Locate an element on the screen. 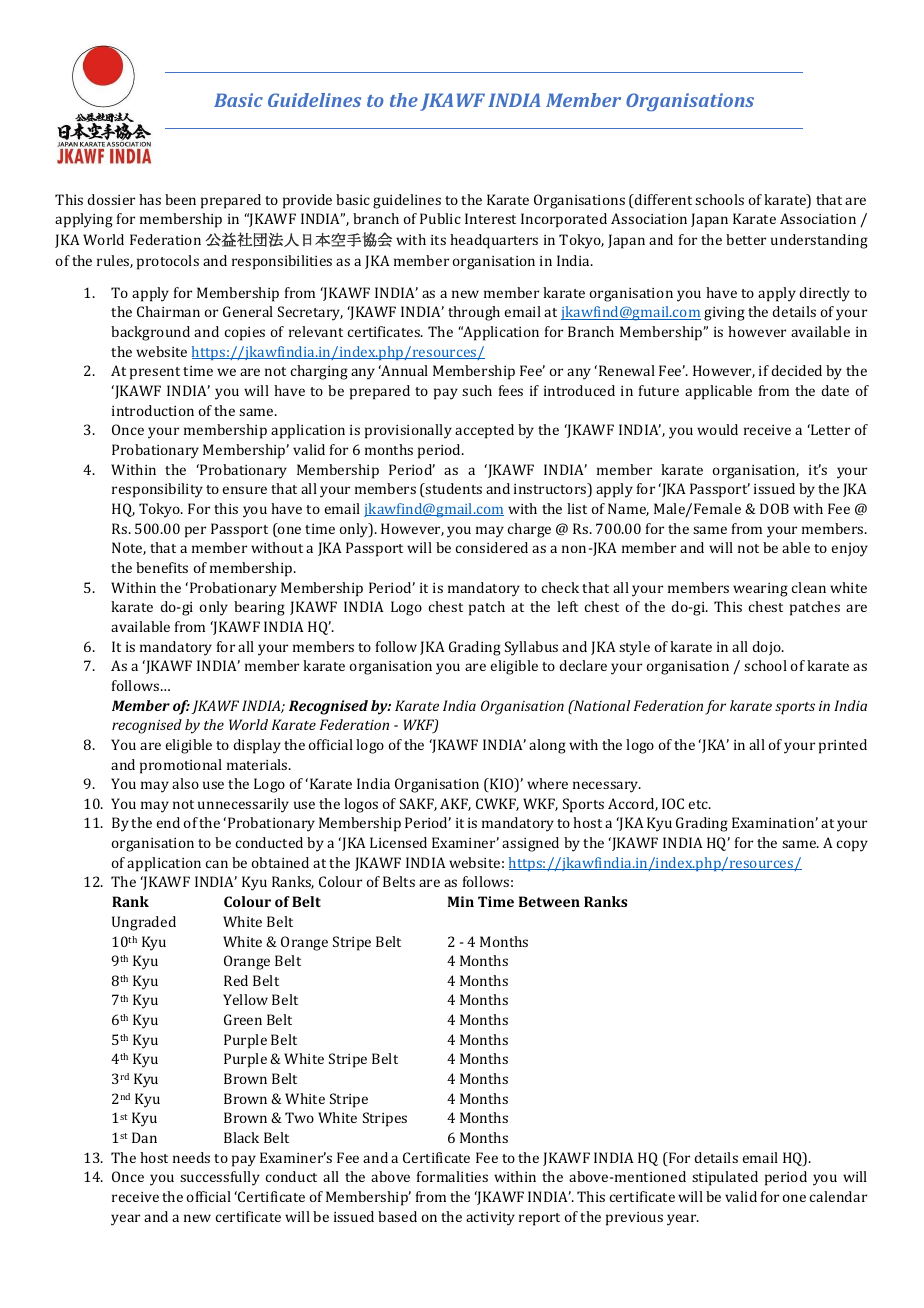 The image size is (924, 1308). responsibility is located at coordinates (157, 490).
